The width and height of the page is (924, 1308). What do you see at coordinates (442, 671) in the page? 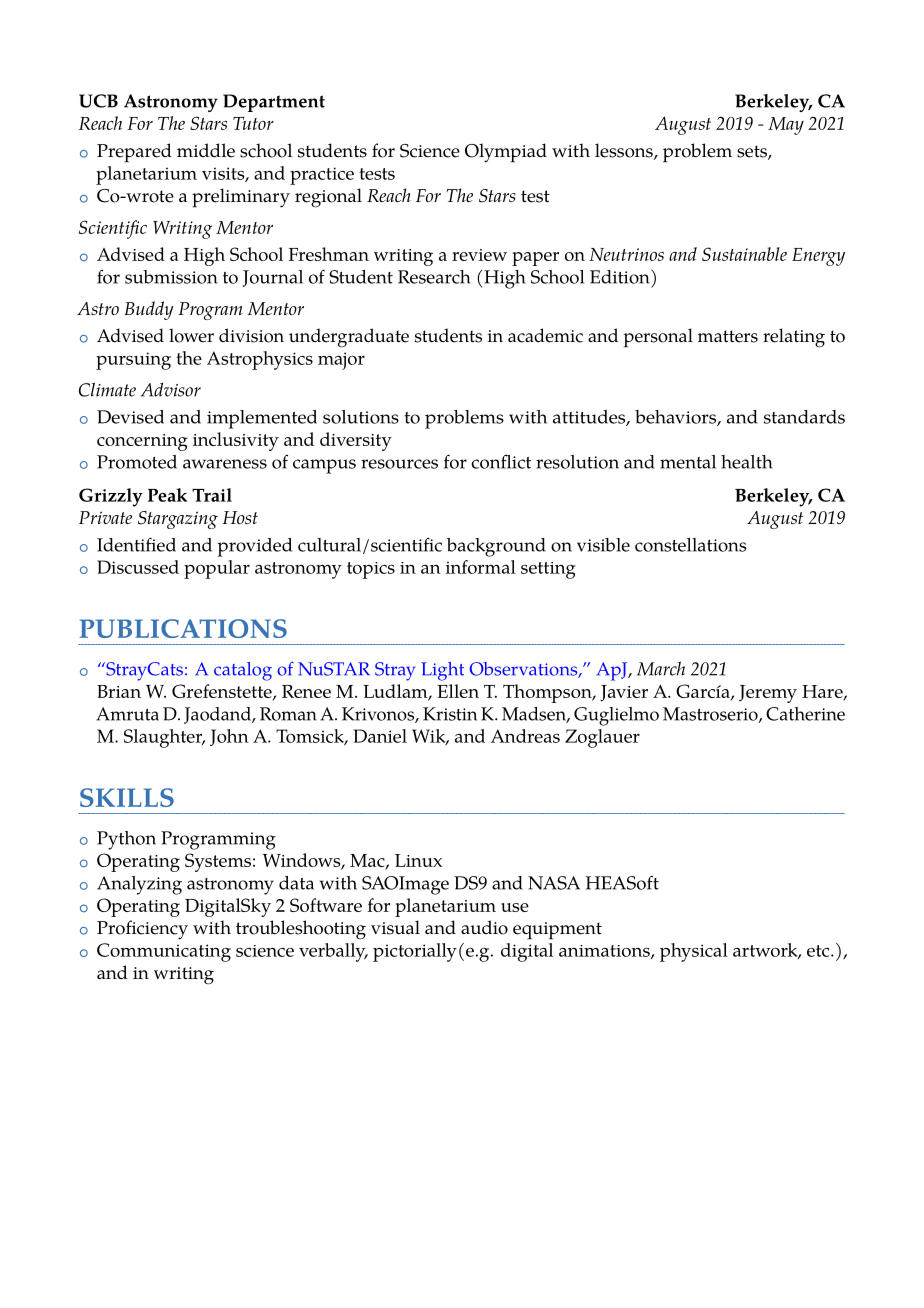
I see `Light` at bounding box center [442, 671].
